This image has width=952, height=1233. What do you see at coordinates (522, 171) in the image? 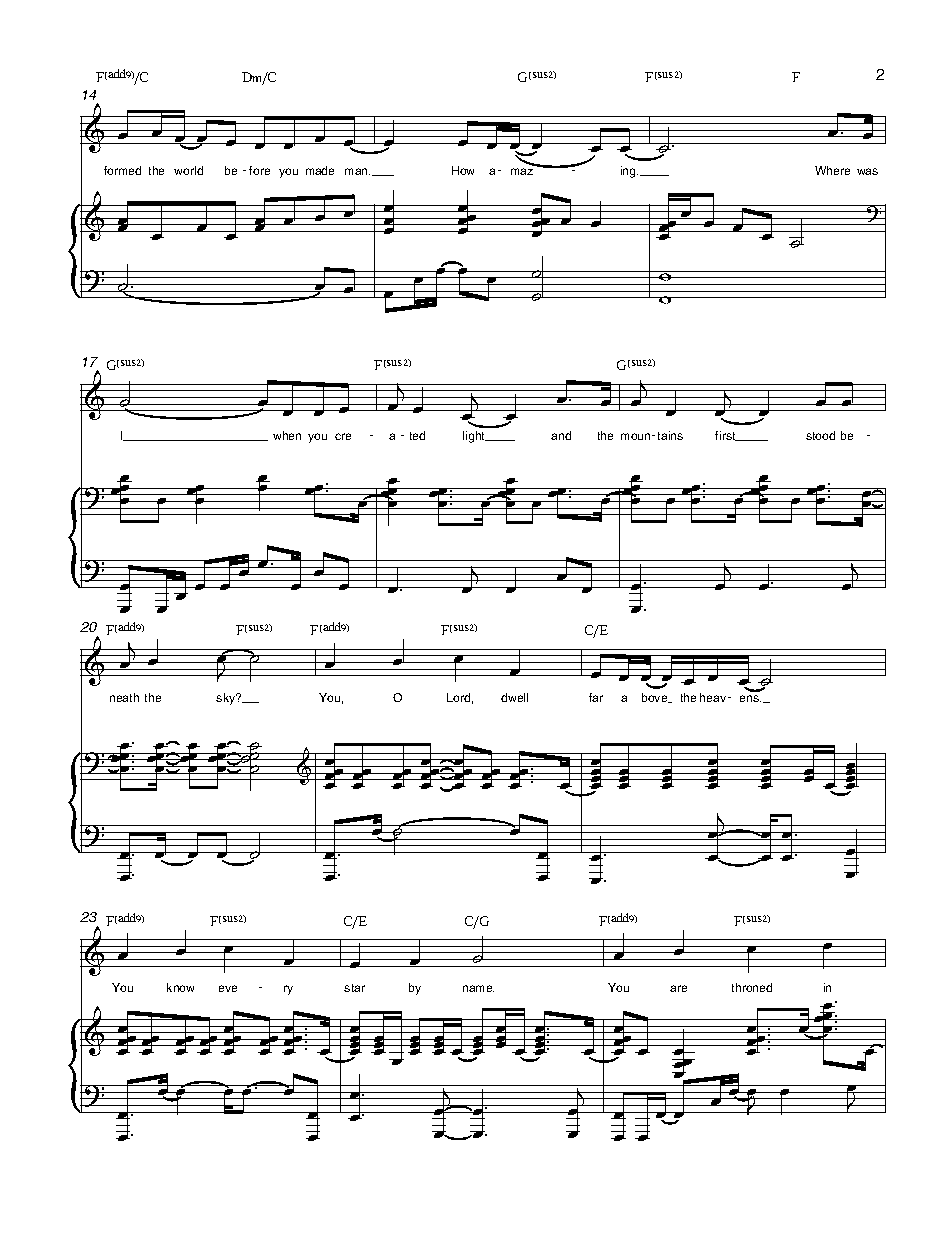
I see `maz` at bounding box center [522, 171].
